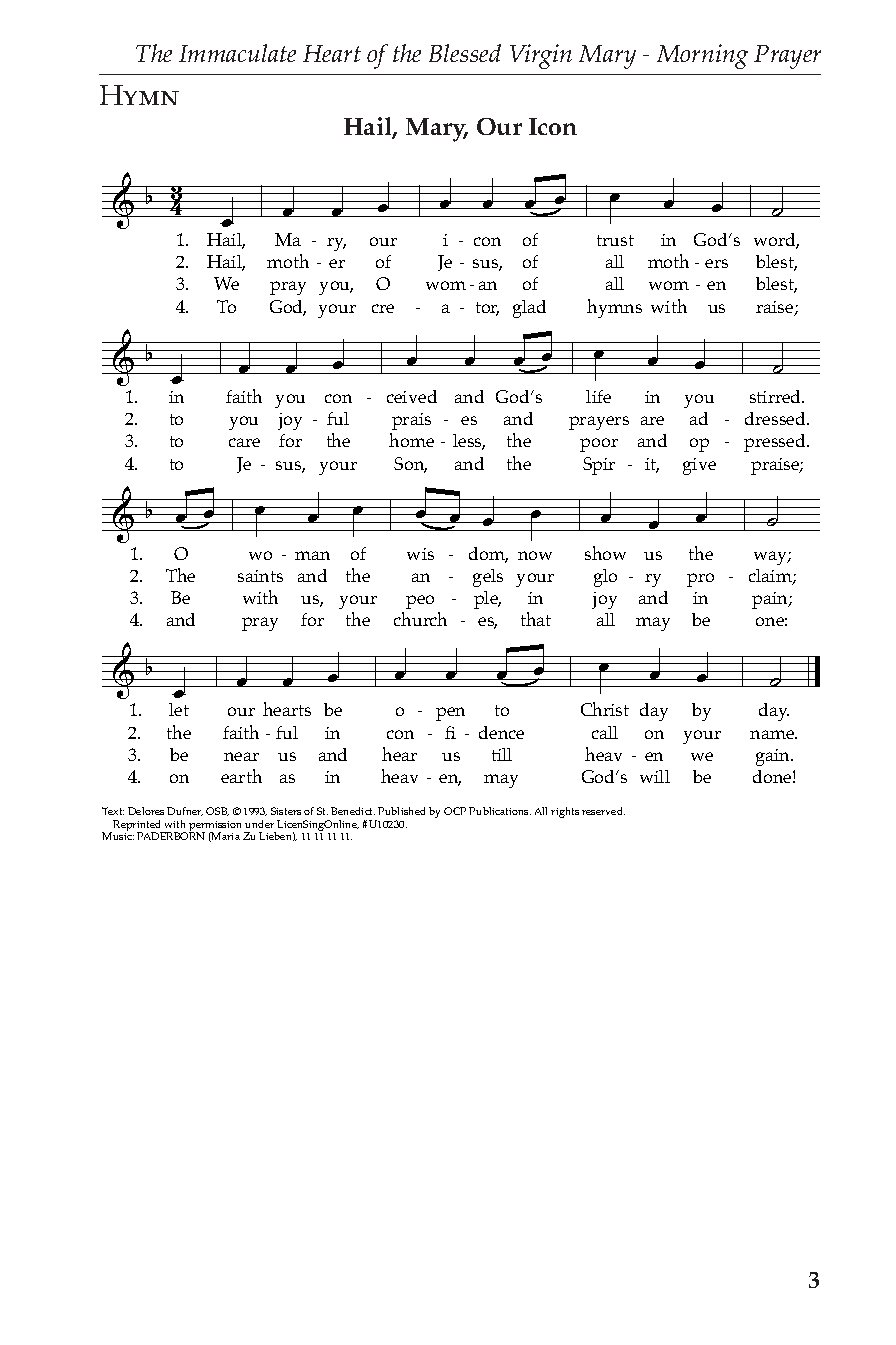  What do you see at coordinates (487, 309) in the page?
I see `tor` at bounding box center [487, 309].
